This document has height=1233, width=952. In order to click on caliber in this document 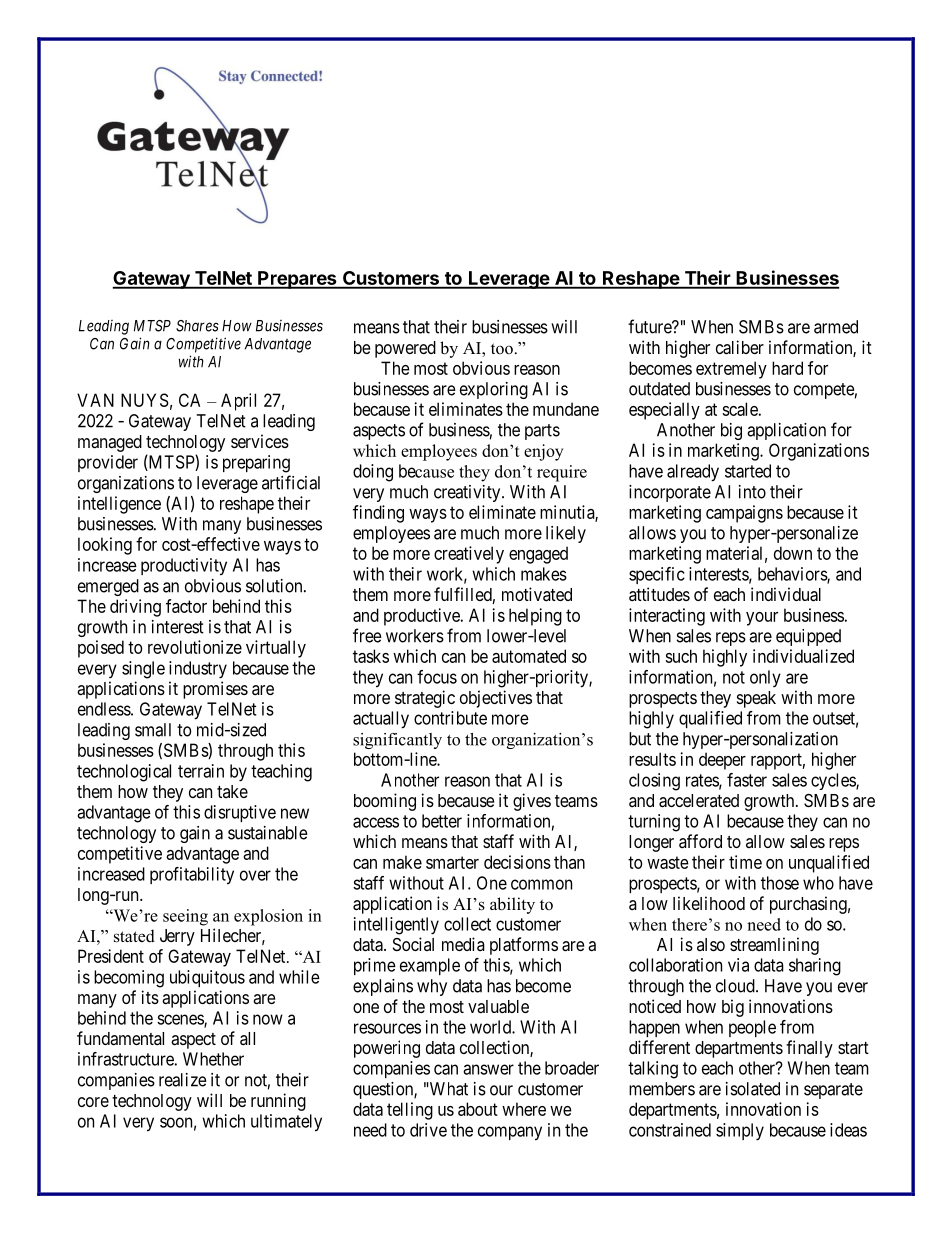, I will do `click(740, 347)`.
